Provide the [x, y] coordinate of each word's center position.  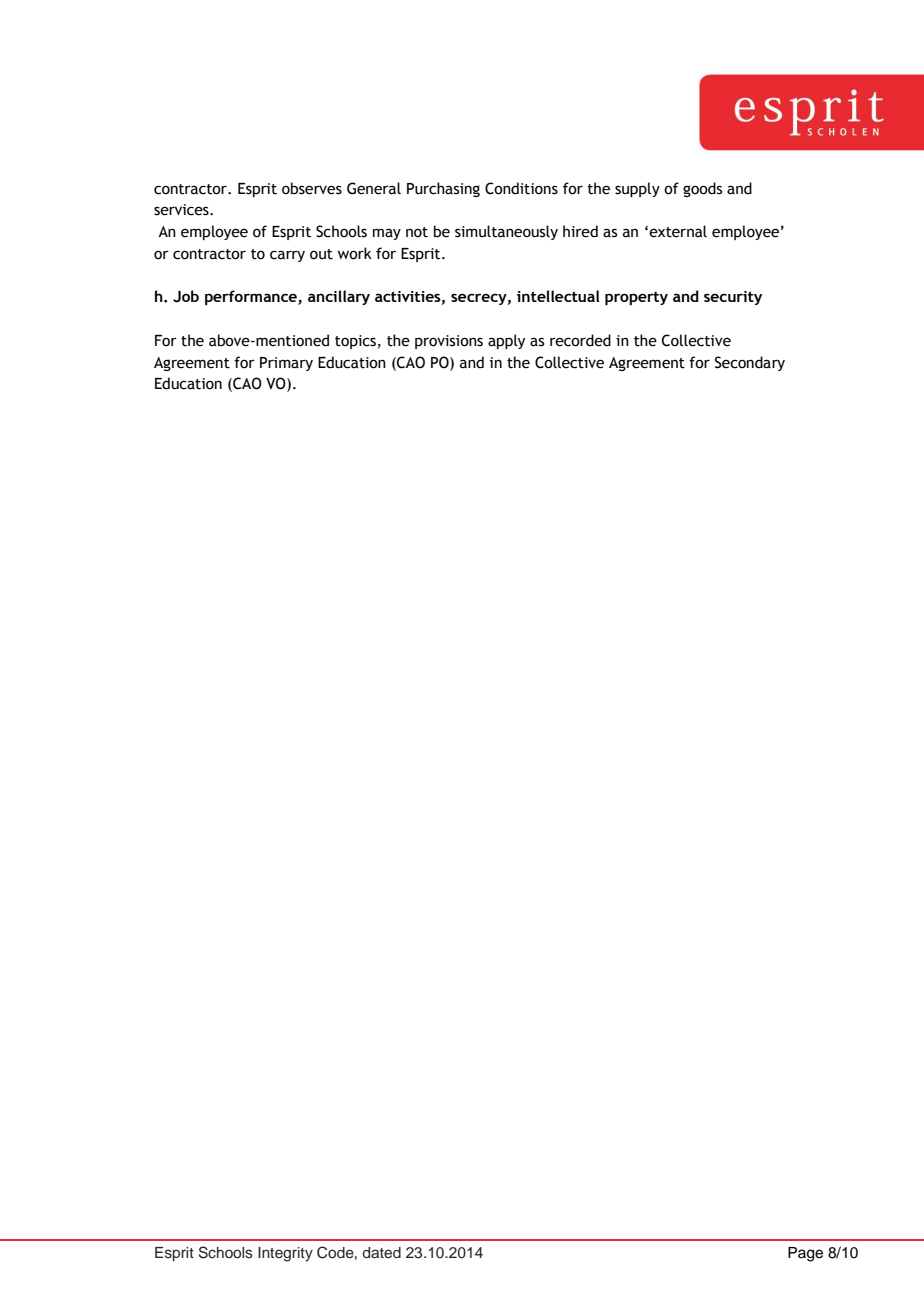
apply [506, 341]
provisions [449, 342]
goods [702, 189]
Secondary [750, 363]
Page [805, 1254]
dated [382, 1252]
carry [287, 256]
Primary [286, 364]
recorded [580, 340]
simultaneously [506, 232]
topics [355, 342]
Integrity [285, 1254]
